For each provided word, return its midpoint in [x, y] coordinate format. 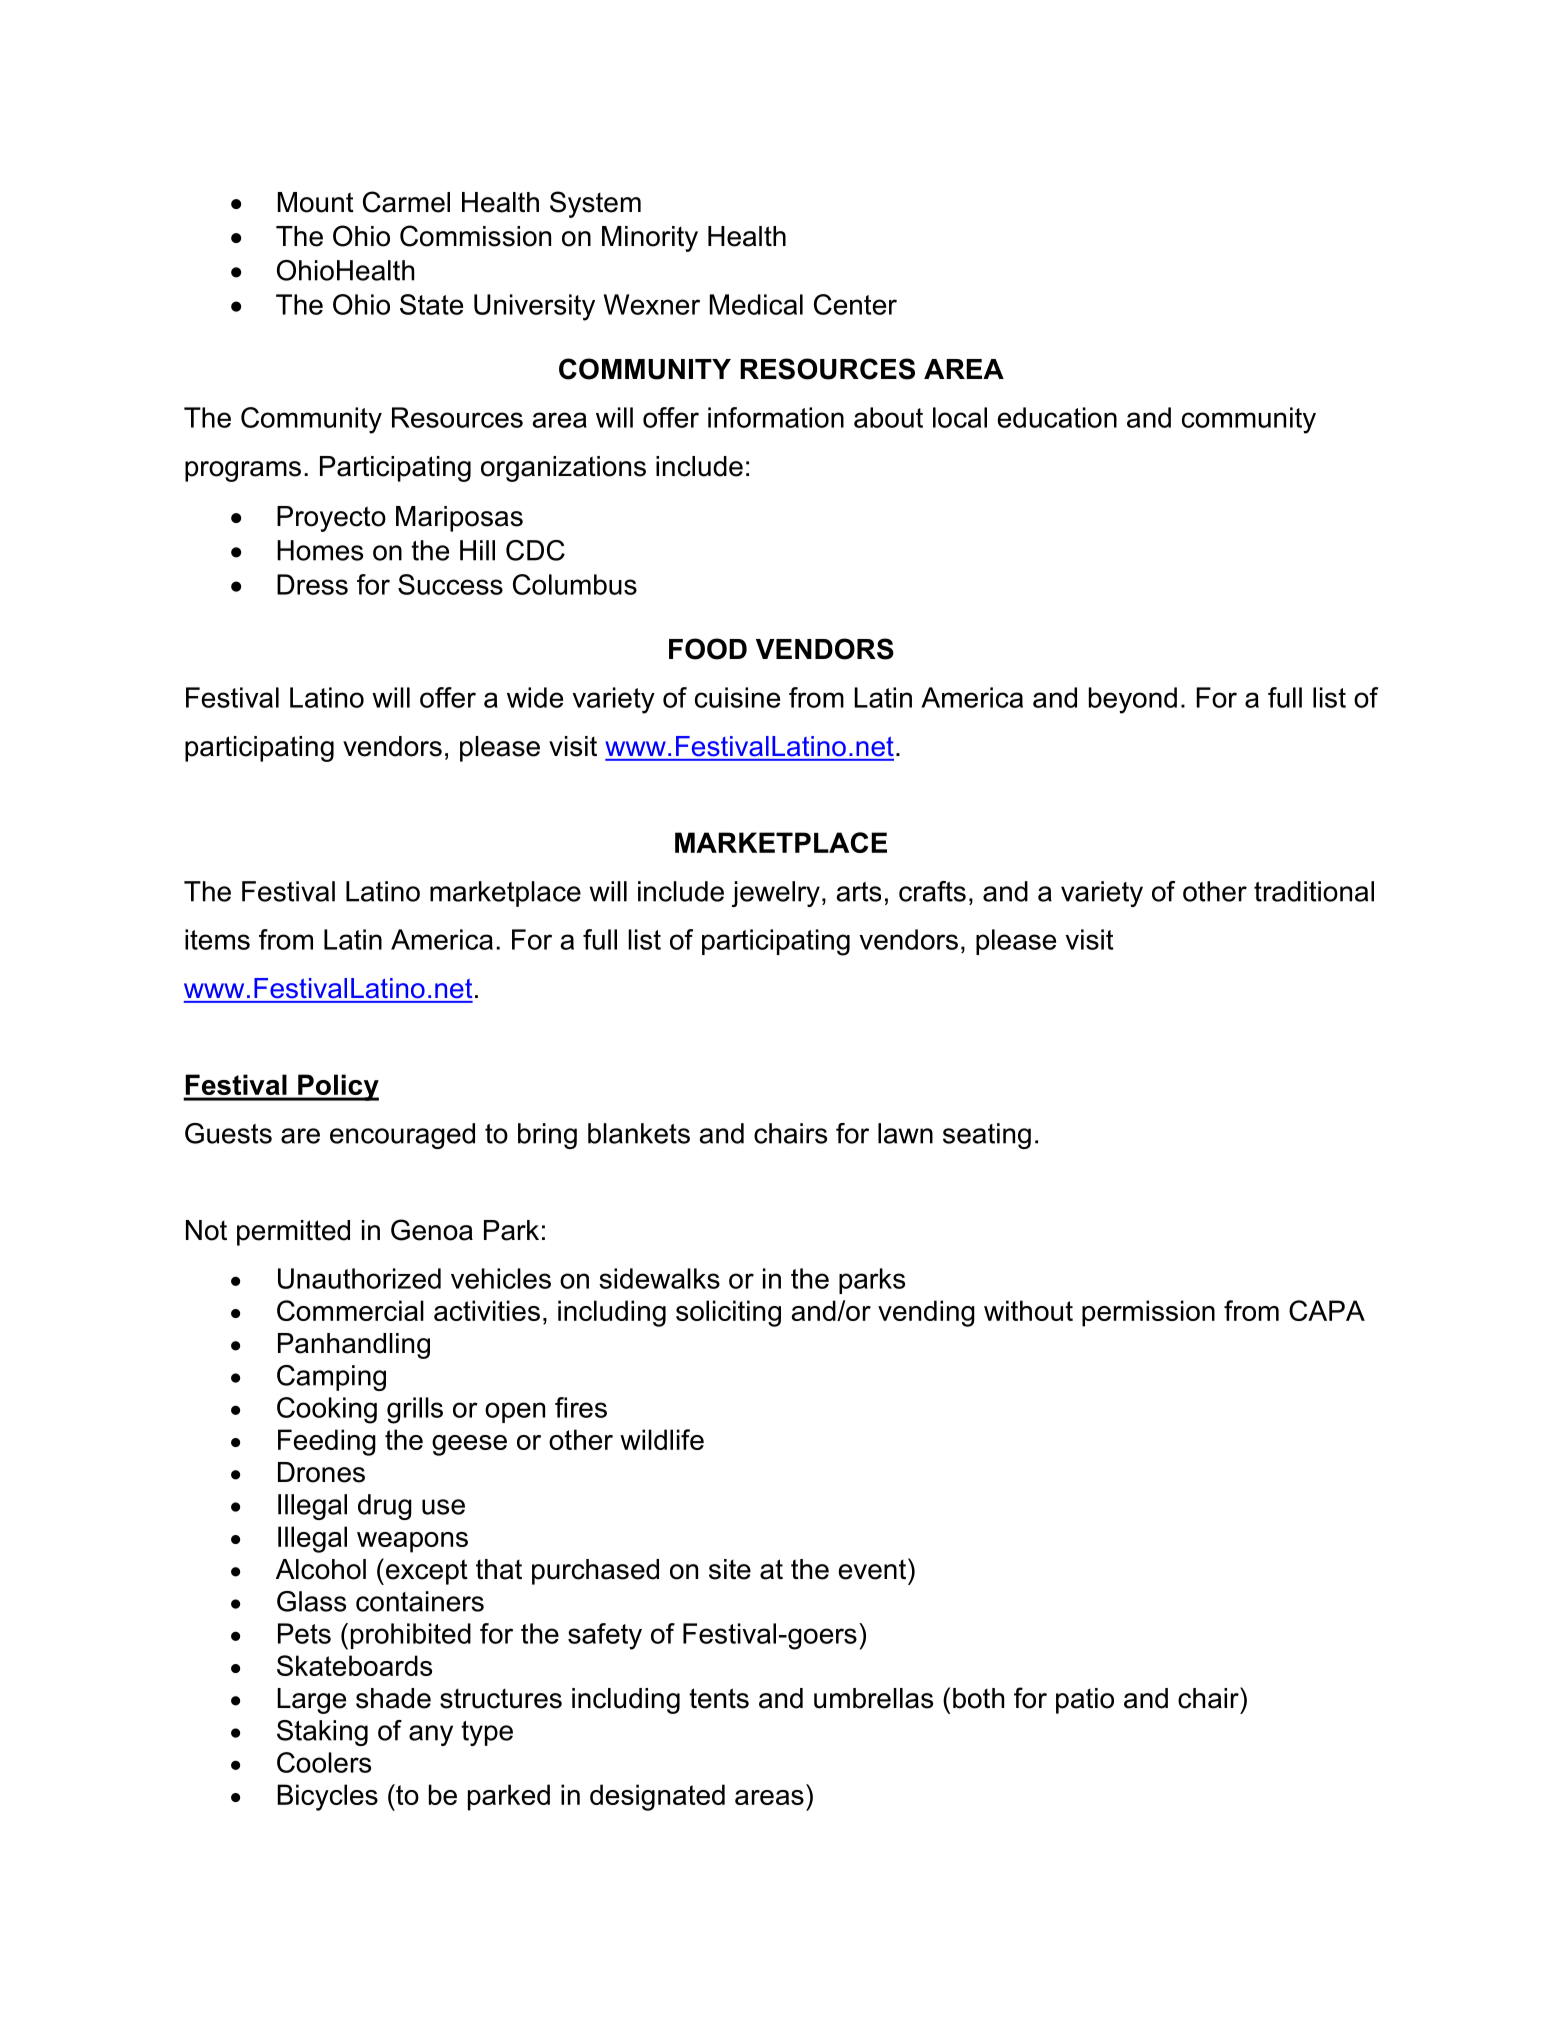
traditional [1314, 891]
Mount [316, 202]
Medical [756, 304]
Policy [337, 1087]
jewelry [776, 894]
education [1057, 417]
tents [719, 1698]
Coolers [324, 1762]
